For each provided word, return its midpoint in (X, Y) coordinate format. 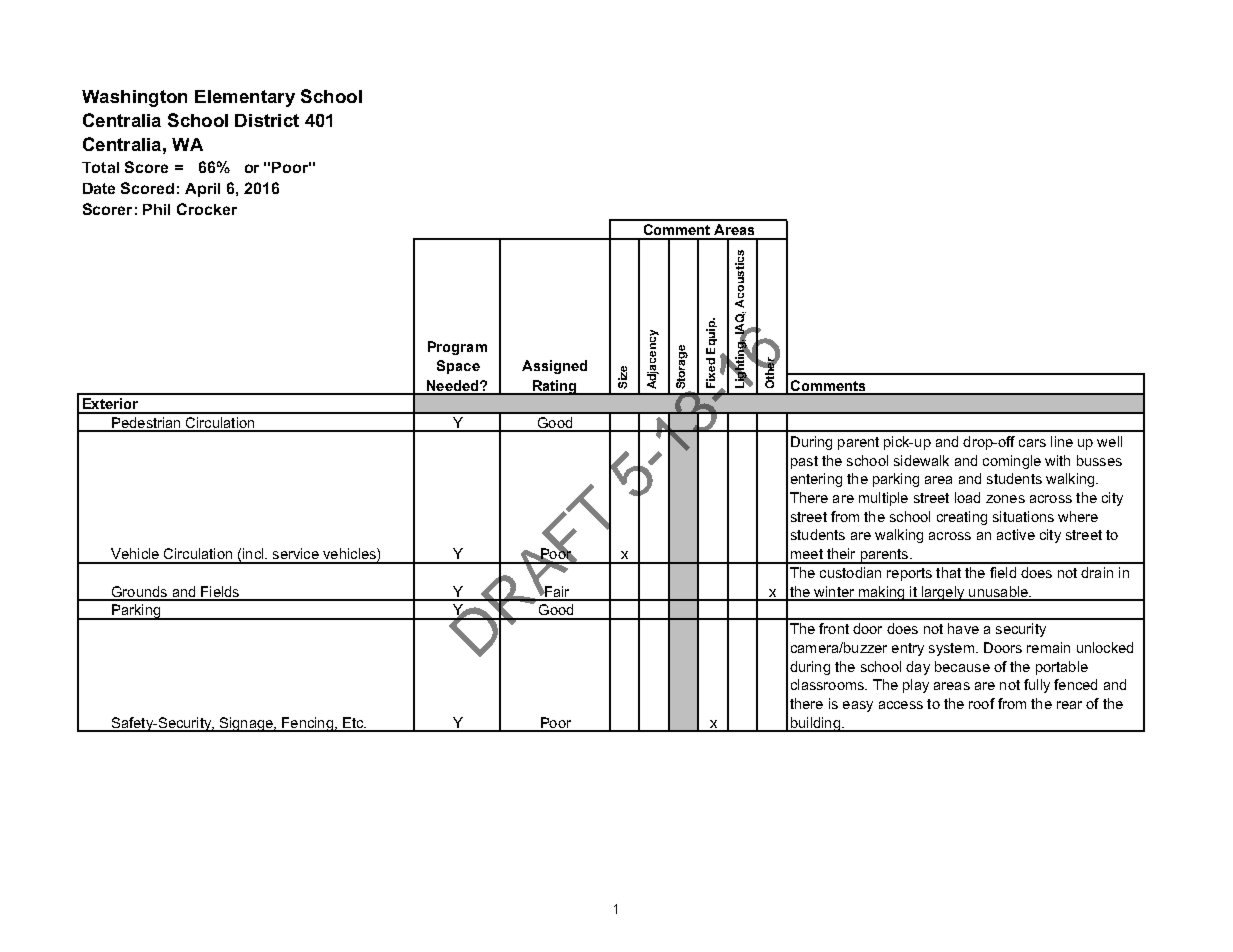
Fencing (307, 724)
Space (458, 367)
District (267, 120)
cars (1032, 443)
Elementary (245, 98)
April (202, 190)
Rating (554, 387)
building (815, 724)
